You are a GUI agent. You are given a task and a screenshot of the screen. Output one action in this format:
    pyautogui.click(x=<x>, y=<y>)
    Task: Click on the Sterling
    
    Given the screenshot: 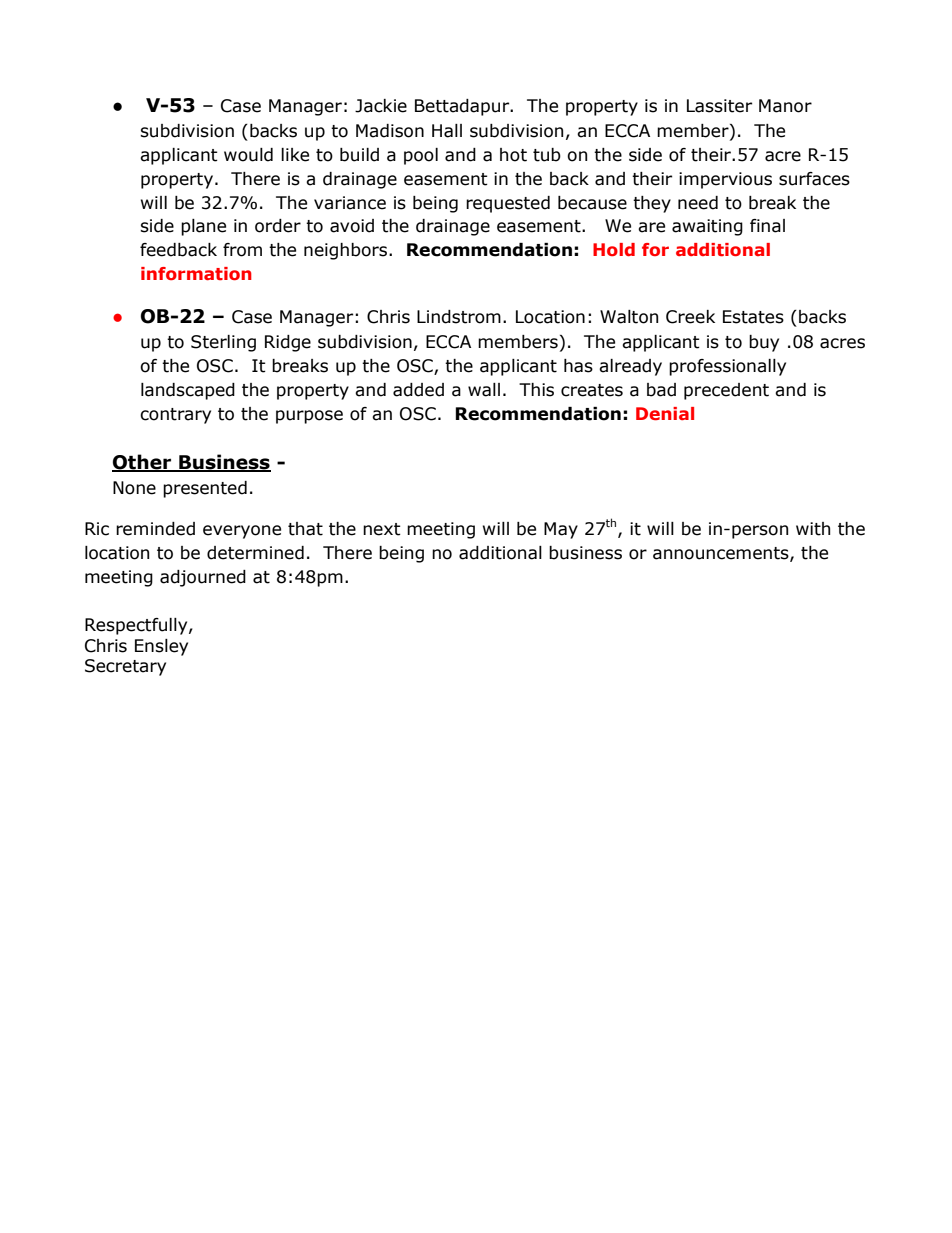 What is the action you would take?
    pyautogui.click(x=223, y=343)
